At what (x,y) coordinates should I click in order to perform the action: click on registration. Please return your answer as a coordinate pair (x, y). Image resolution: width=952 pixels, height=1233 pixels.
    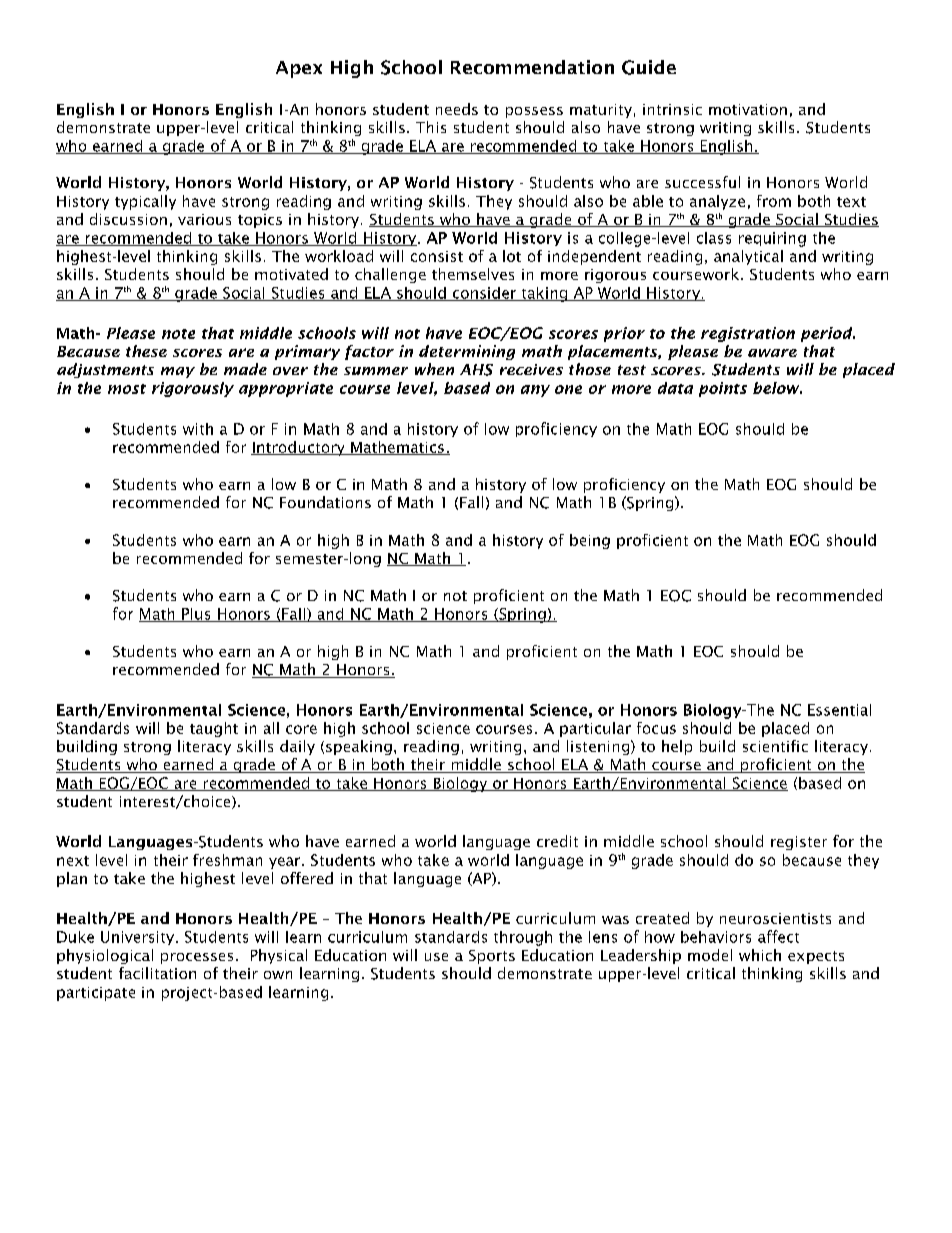
    Looking at the image, I should click on (748, 334).
